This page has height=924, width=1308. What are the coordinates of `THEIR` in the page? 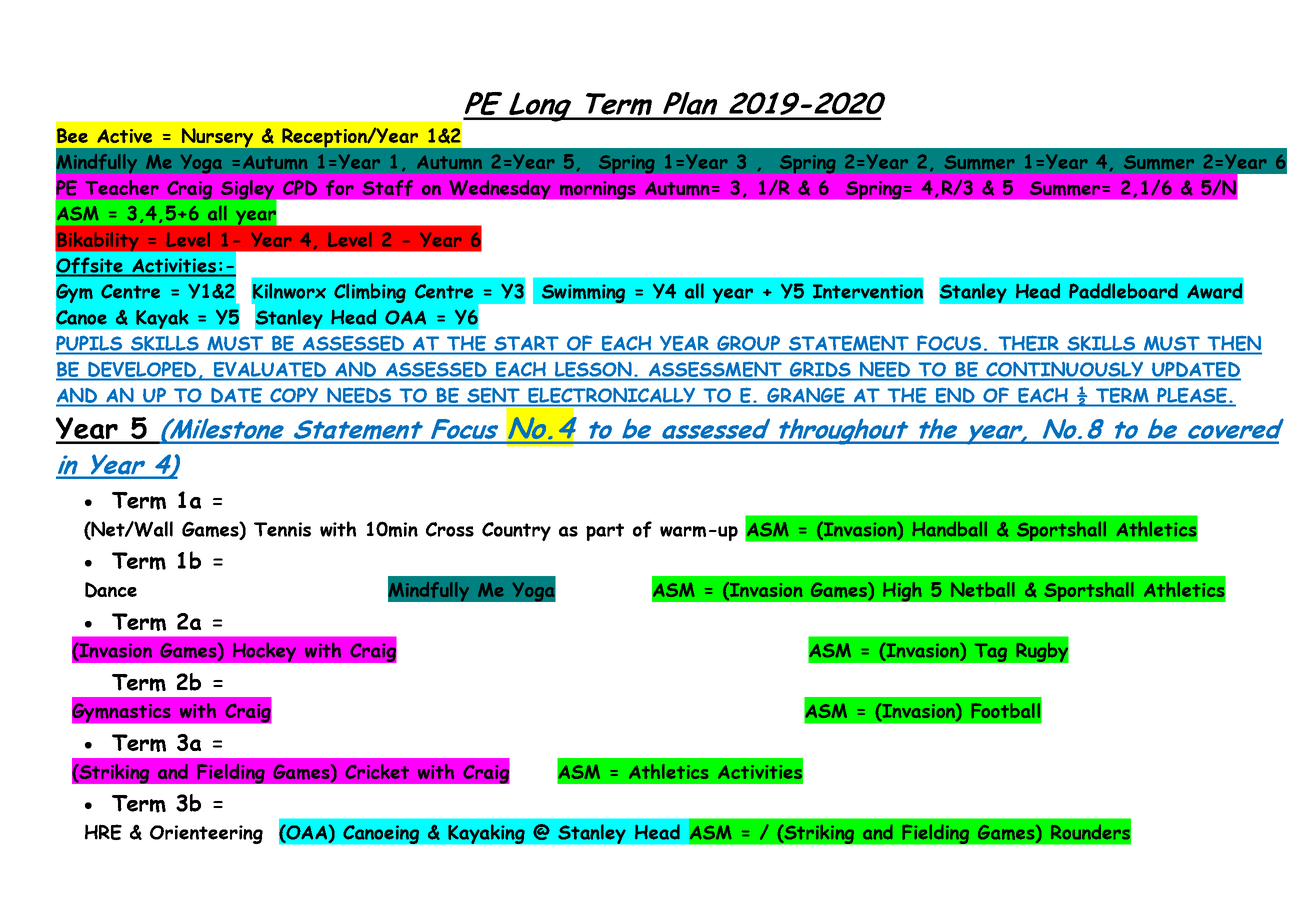 It's located at (1028, 343).
